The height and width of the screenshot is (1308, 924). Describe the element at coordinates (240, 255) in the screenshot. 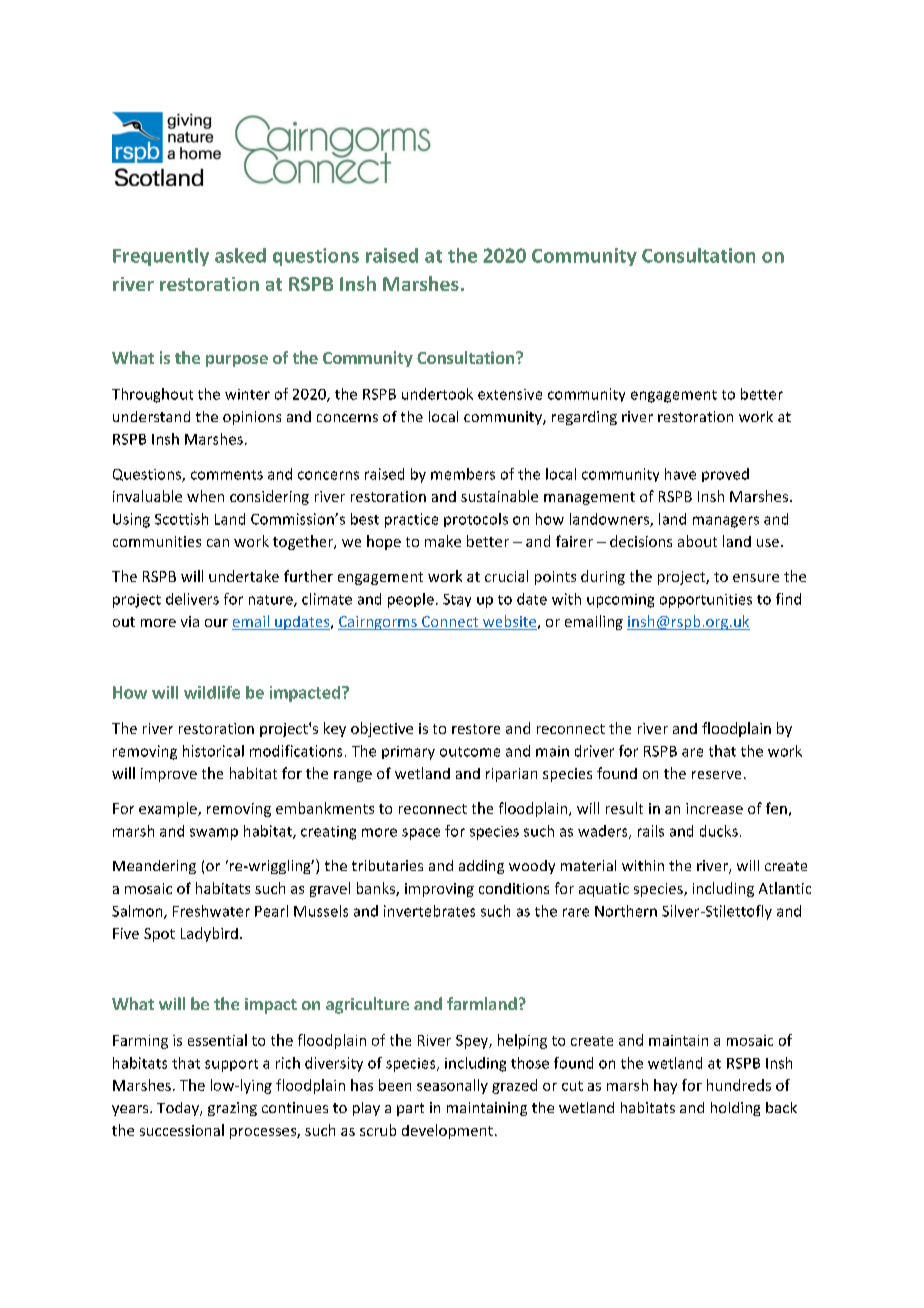

I see `asked` at that location.
